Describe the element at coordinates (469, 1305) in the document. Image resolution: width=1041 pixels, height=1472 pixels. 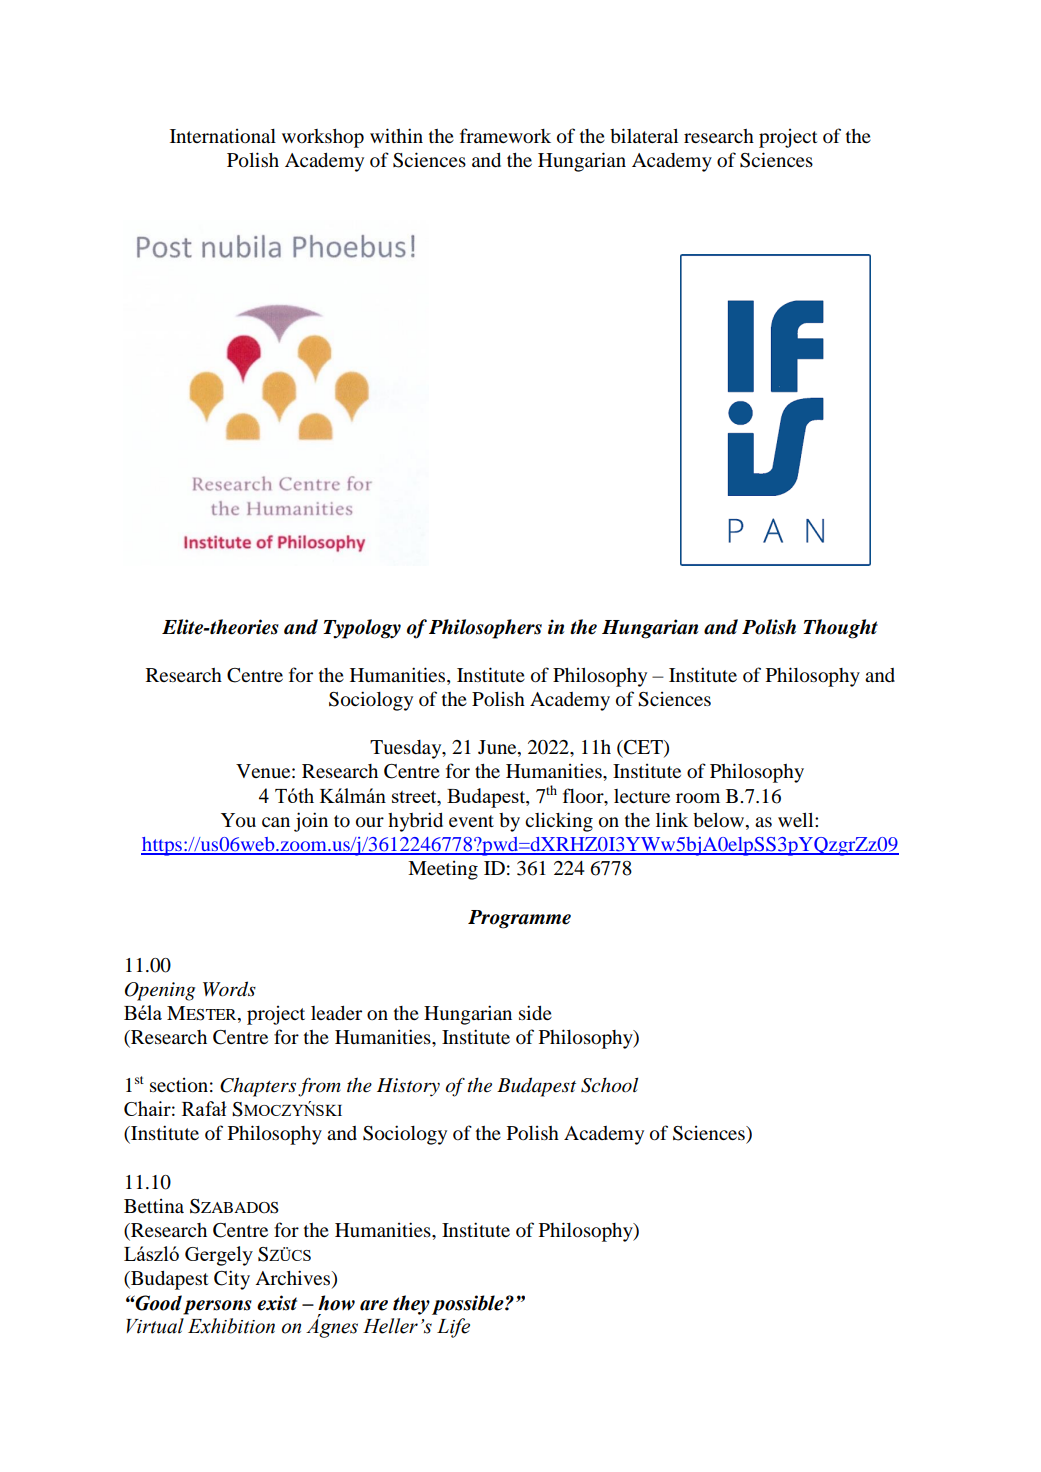
I see `possible` at that location.
